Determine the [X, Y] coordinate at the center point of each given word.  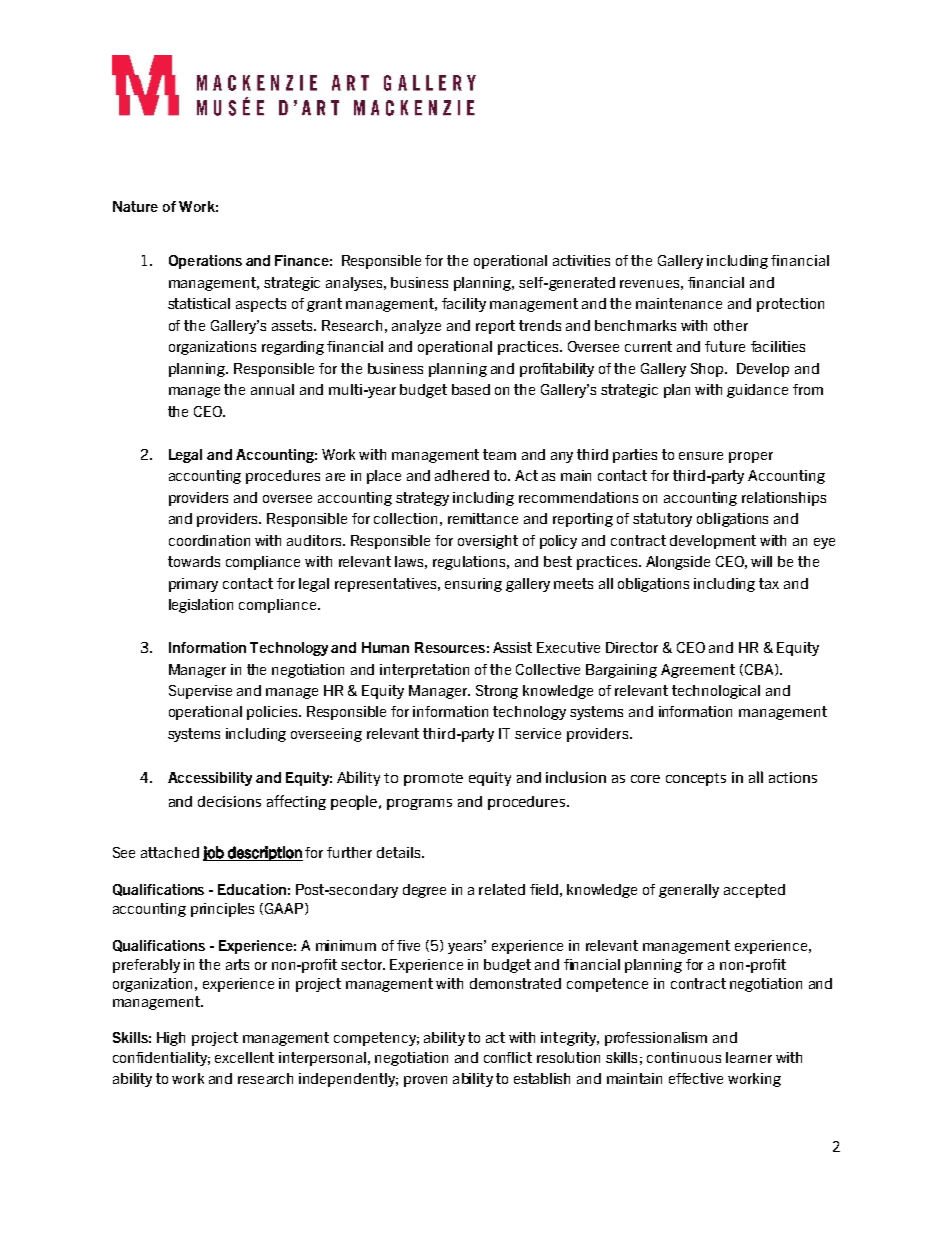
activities [581, 260]
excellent [244, 1057]
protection [790, 305]
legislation [201, 606]
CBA [759, 670]
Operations [205, 262]
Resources [450, 647]
